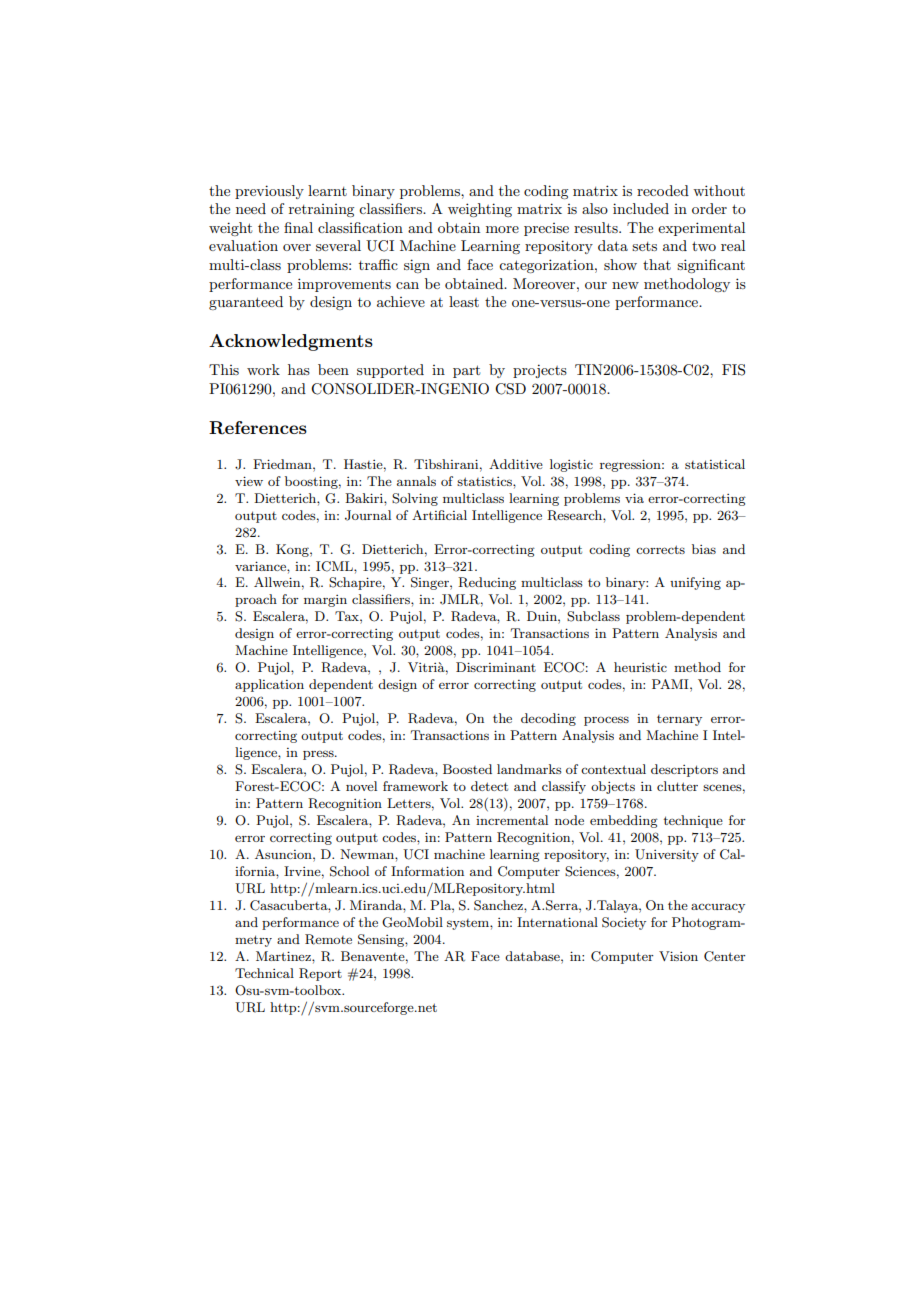 This screenshot has width=924, height=1308. What do you see at coordinates (499, 905) in the screenshot?
I see `Sanchez` at bounding box center [499, 905].
